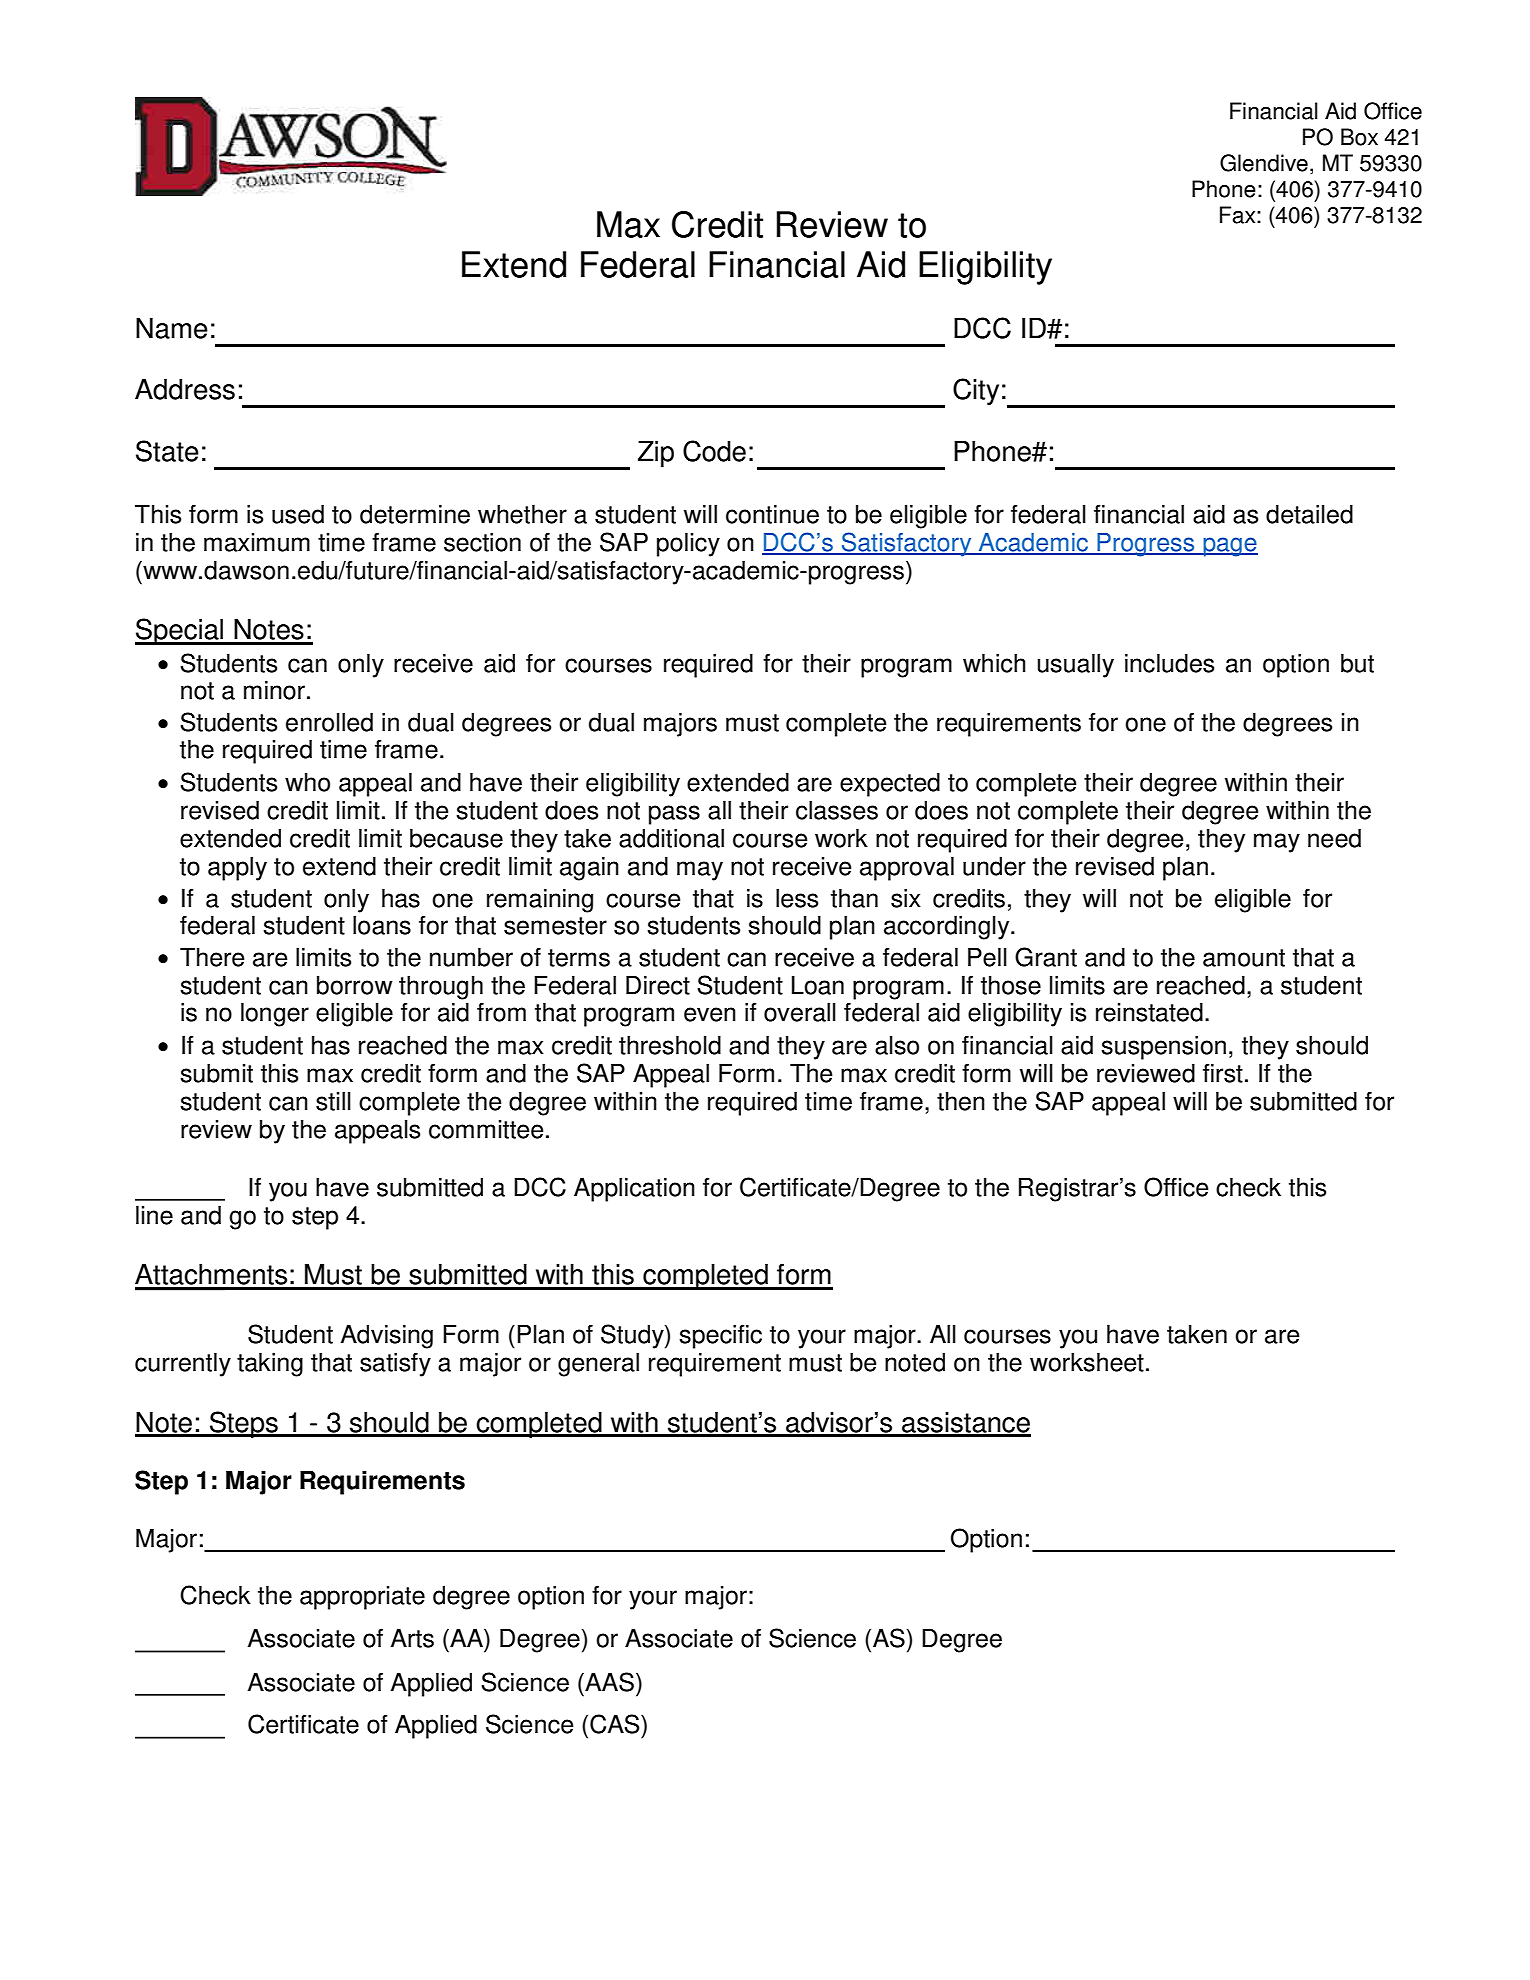 The height and width of the screenshot is (1980, 1530). I want to click on includes, so click(1169, 663).
